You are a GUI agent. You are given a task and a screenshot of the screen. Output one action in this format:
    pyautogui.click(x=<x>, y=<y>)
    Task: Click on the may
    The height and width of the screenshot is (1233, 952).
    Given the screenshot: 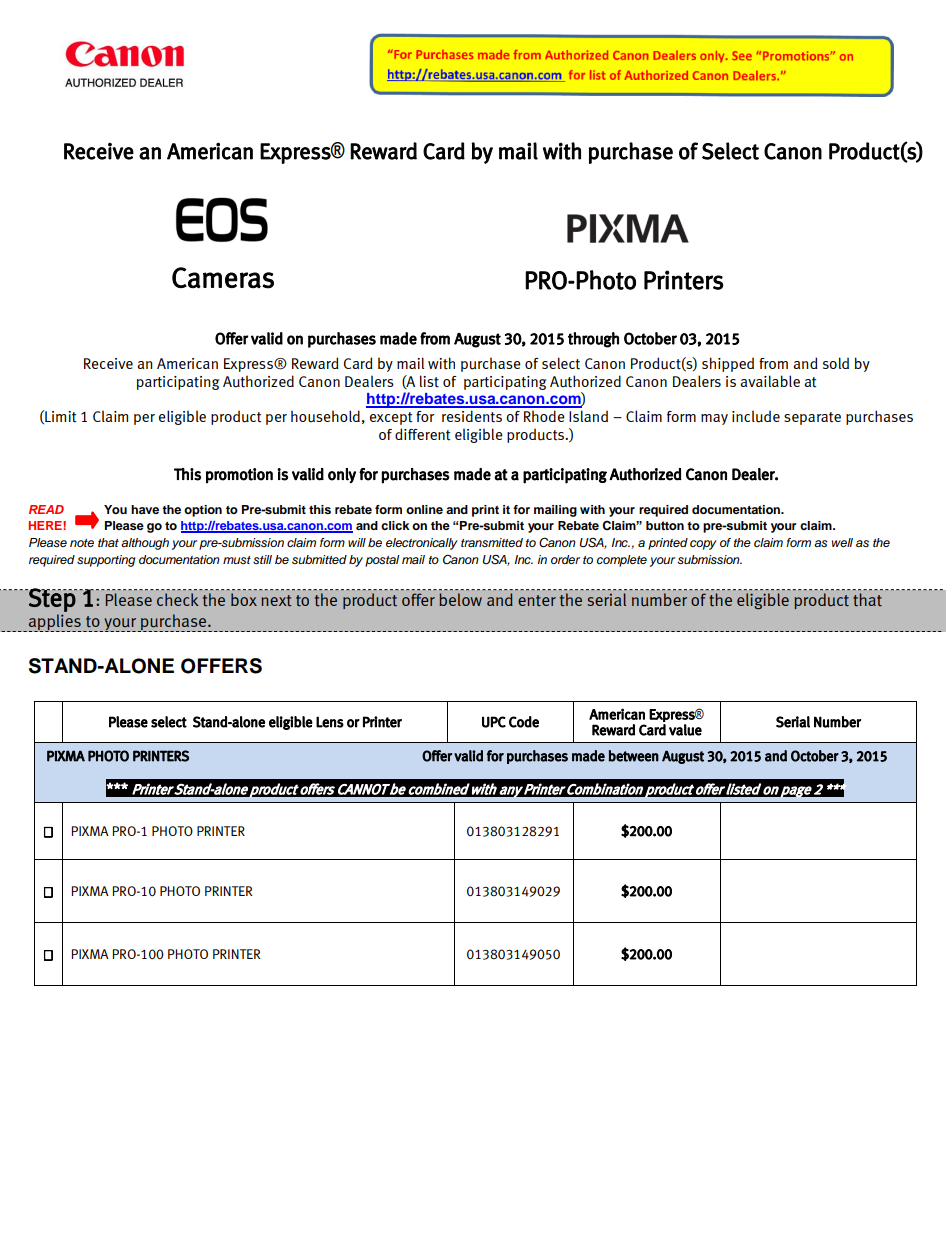 What is the action you would take?
    pyautogui.click(x=714, y=419)
